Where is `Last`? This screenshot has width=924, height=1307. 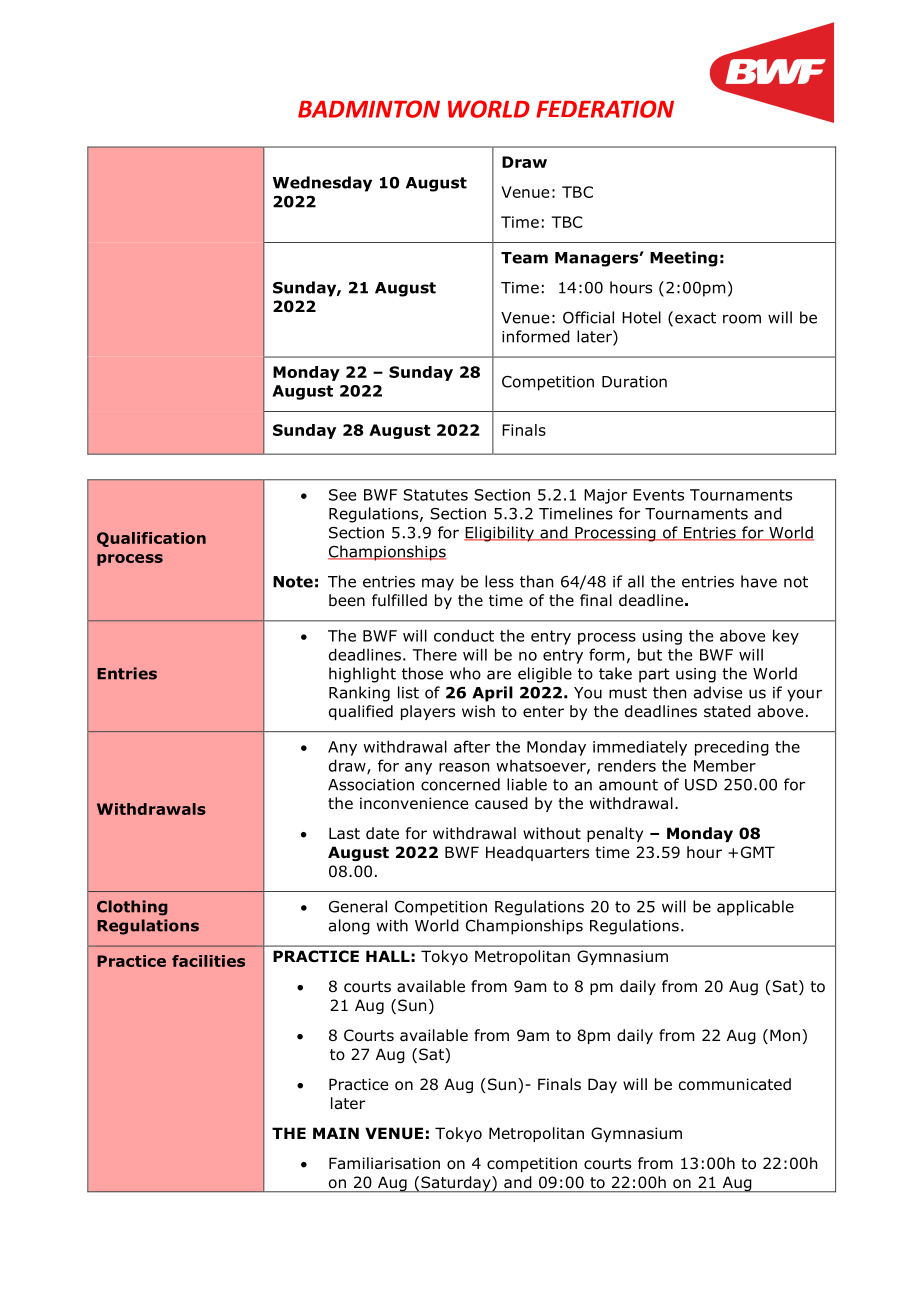 Last is located at coordinates (344, 833).
